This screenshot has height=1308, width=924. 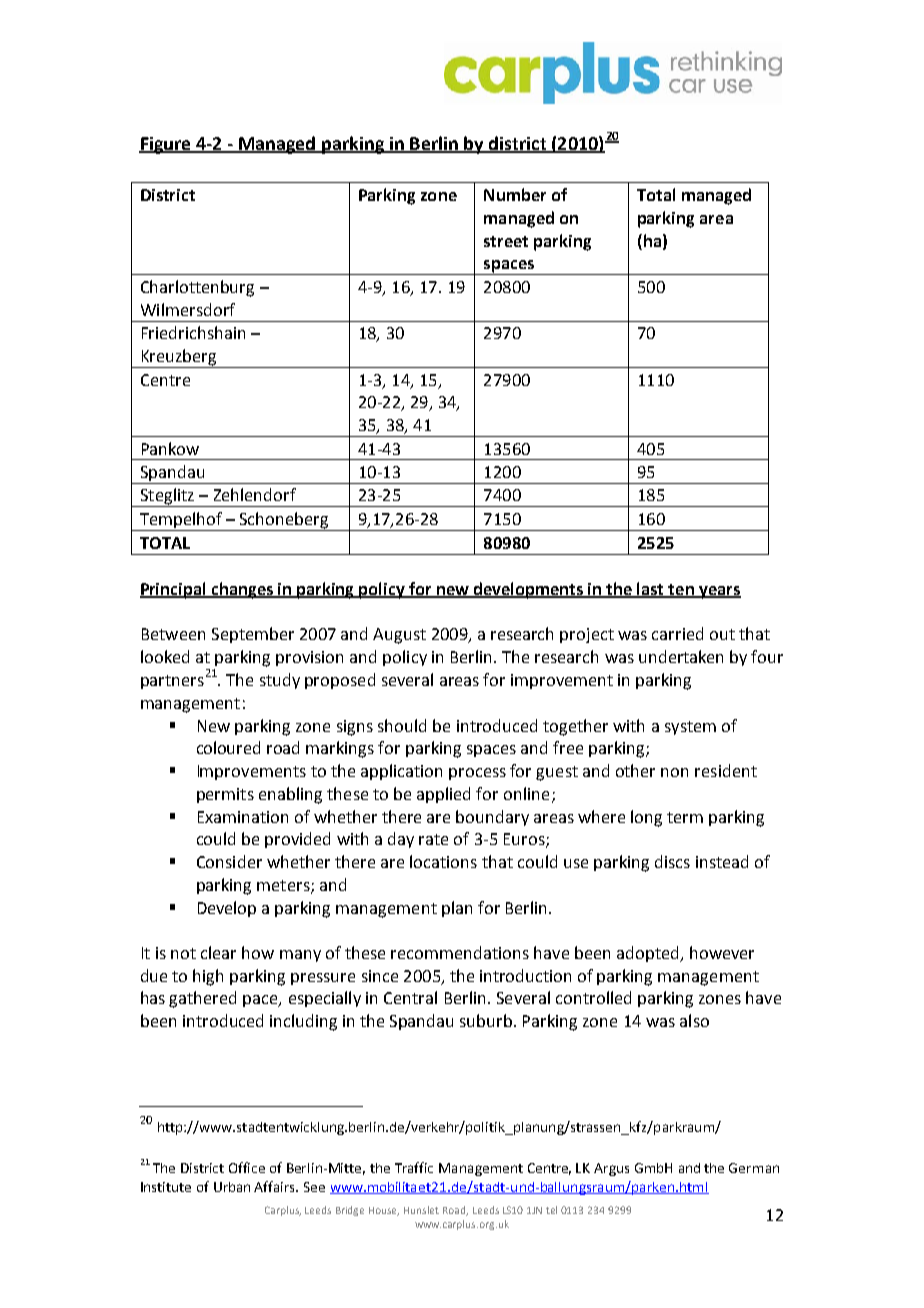 I want to click on street, so click(x=506, y=241).
